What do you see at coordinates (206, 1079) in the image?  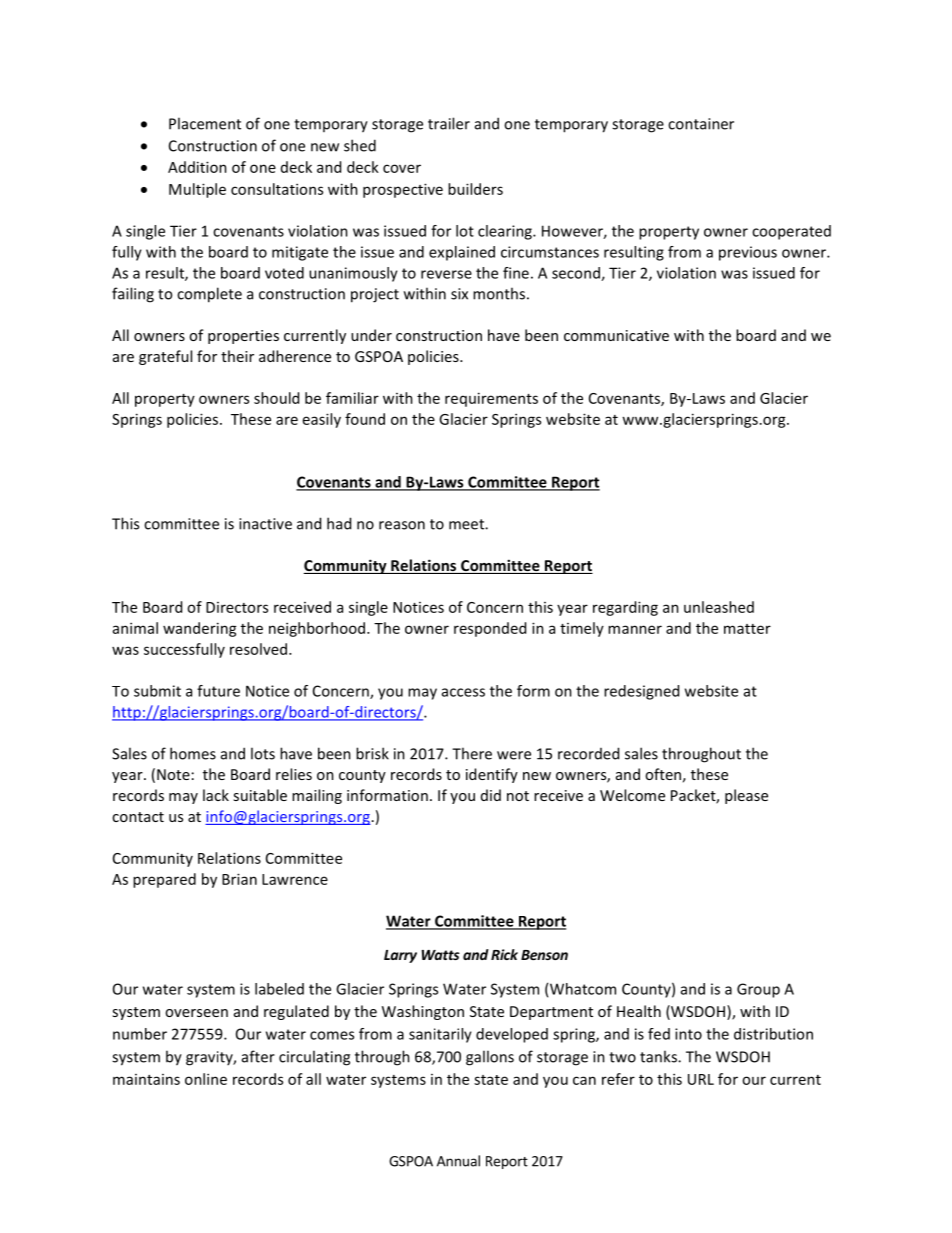 I see `online` at bounding box center [206, 1079].
